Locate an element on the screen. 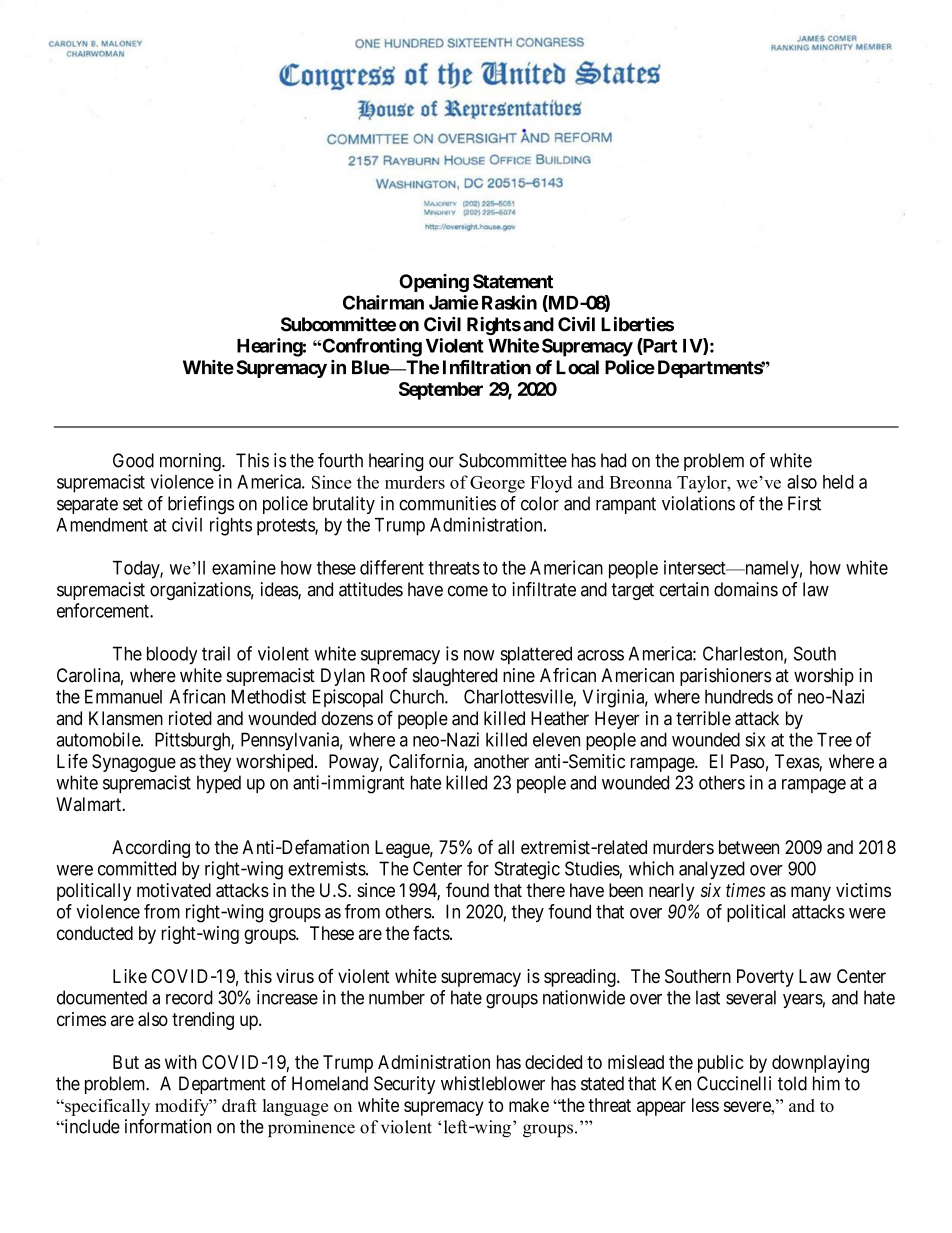 This screenshot has width=952, height=1233. Chairman is located at coordinates (383, 302).
